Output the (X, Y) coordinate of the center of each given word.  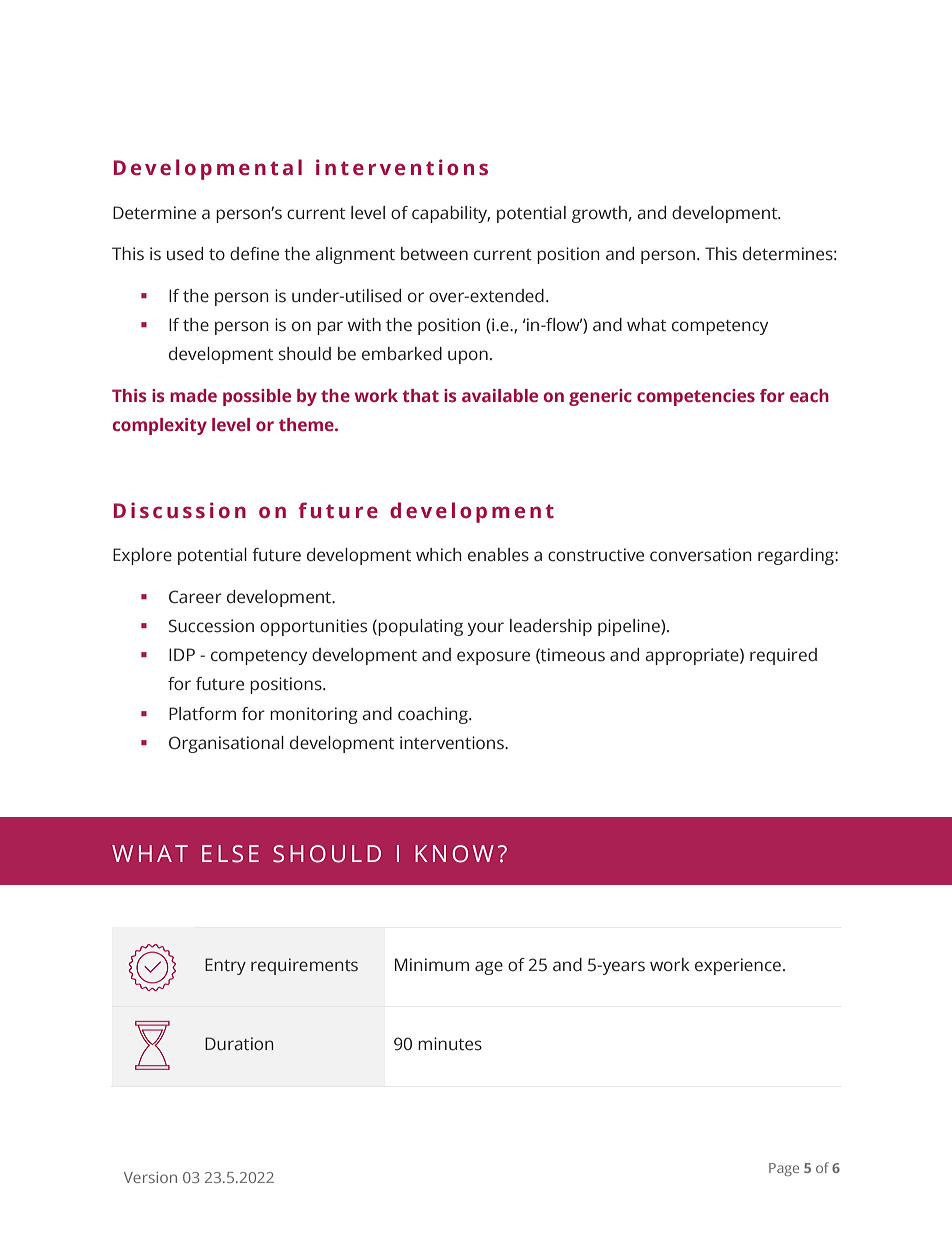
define (254, 254)
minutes (450, 1044)
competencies (696, 397)
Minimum (432, 965)
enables (498, 555)
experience (738, 966)
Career (195, 597)
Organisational (226, 744)
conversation (701, 555)
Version (150, 1177)
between (434, 254)
